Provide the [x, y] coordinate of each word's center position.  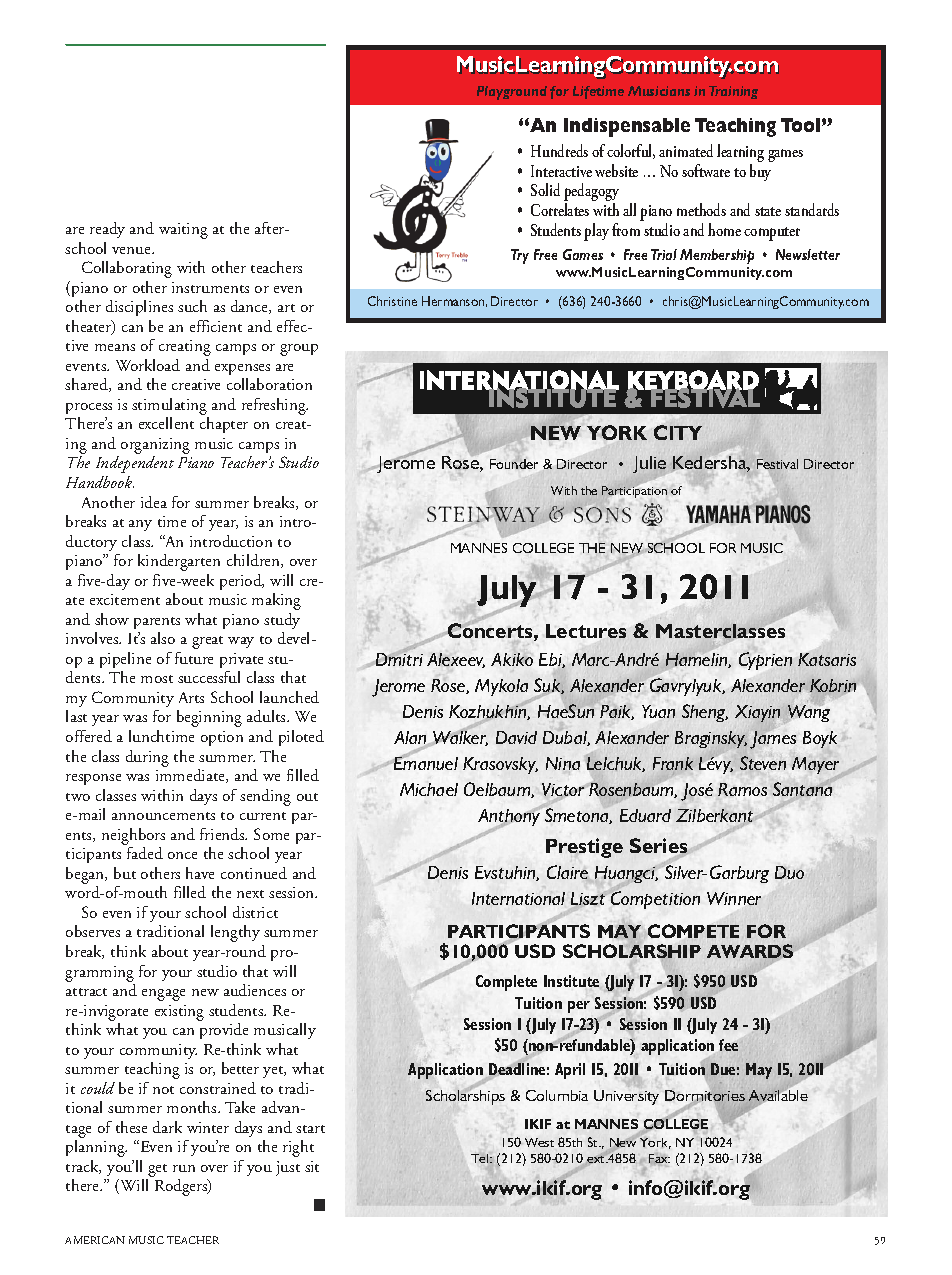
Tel [481, 1158]
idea [154, 502]
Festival [777, 464]
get [157, 1170]
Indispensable [627, 127]
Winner [734, 898]
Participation [634, 492]
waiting [183, 231]
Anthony [510, 818]
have [200, 873]
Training [733, 92]
